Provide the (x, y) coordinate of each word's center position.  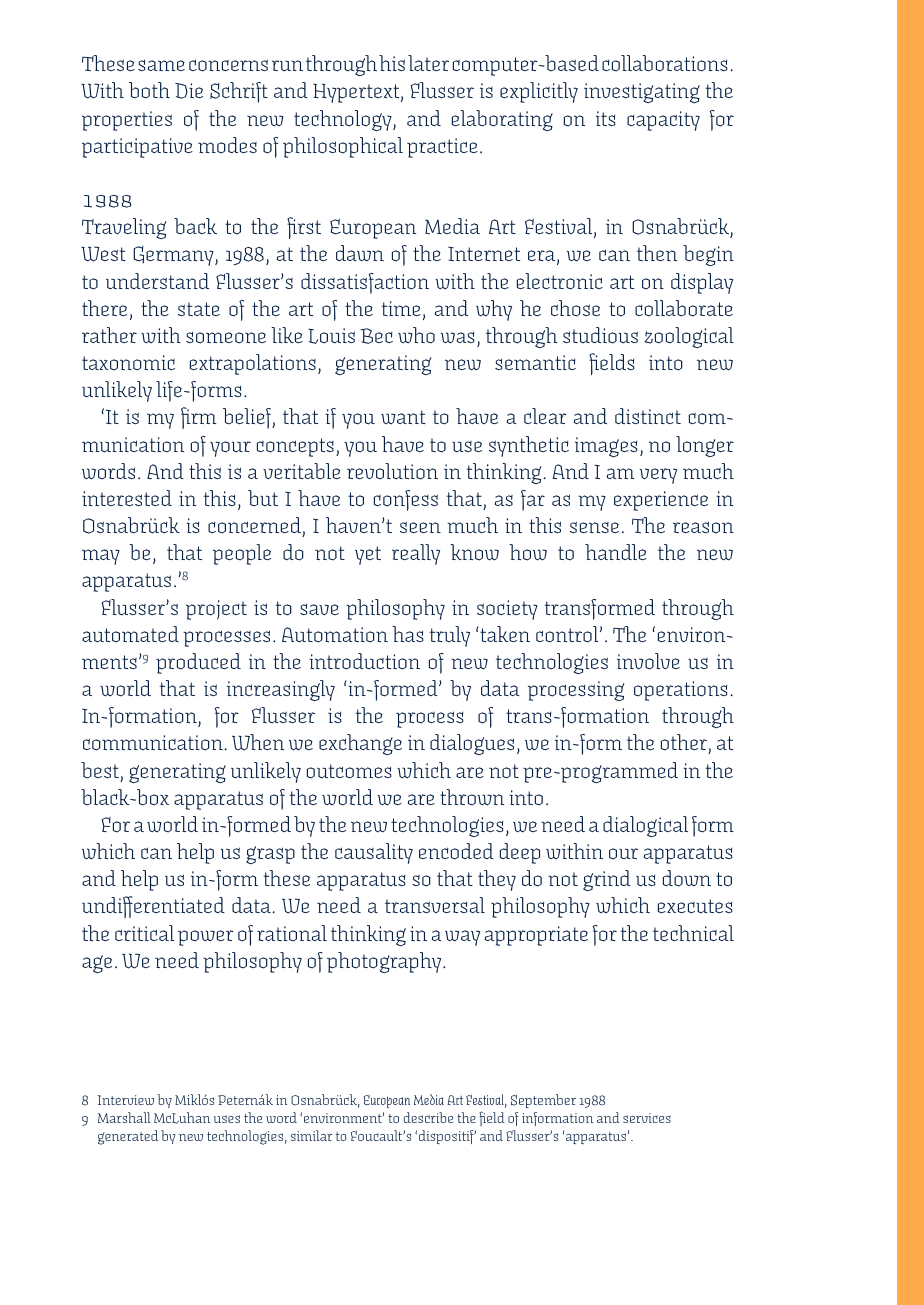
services (647, 1118)
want (403, 417)
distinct (648, 416)
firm (198, 418)
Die (189, 91)
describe (428, 1117)
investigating (642, 93)
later (428, 63)
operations (681, 691)
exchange (360, 744)
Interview (125, 1100)
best (100, 770)
